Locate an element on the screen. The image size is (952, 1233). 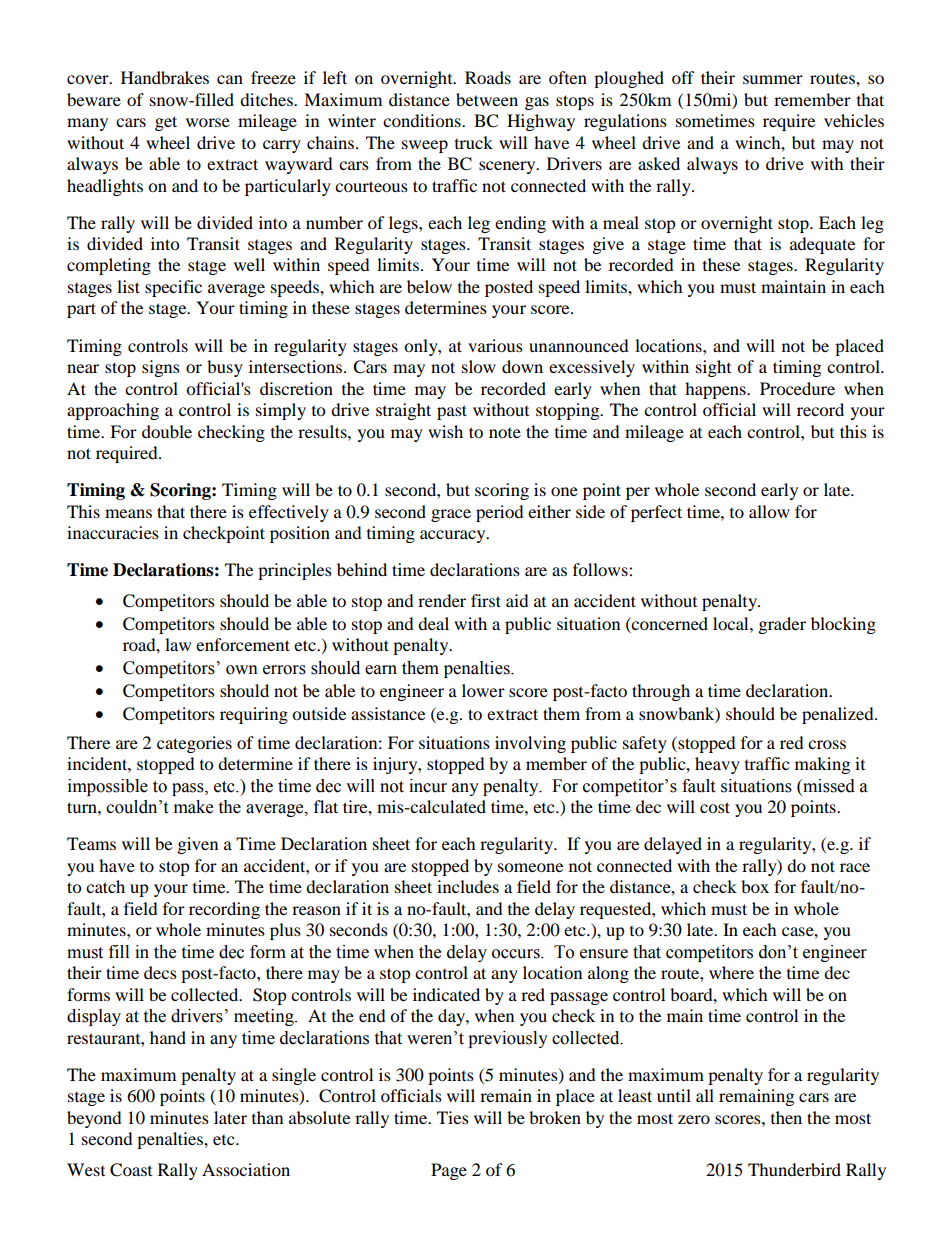
Page is located at coordinates (449, 1171).
